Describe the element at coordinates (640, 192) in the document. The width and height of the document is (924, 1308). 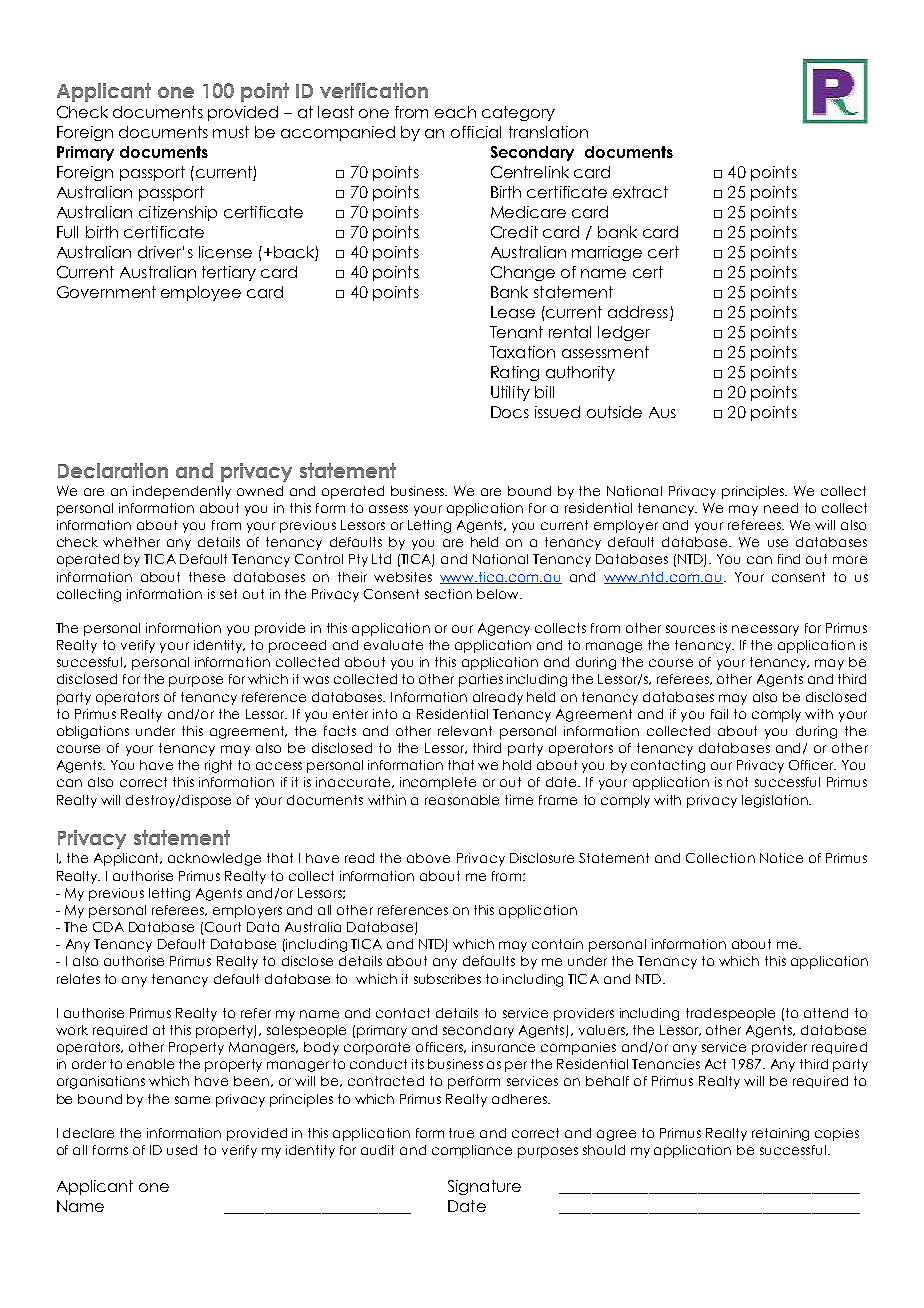
I see `extract` at that location.
